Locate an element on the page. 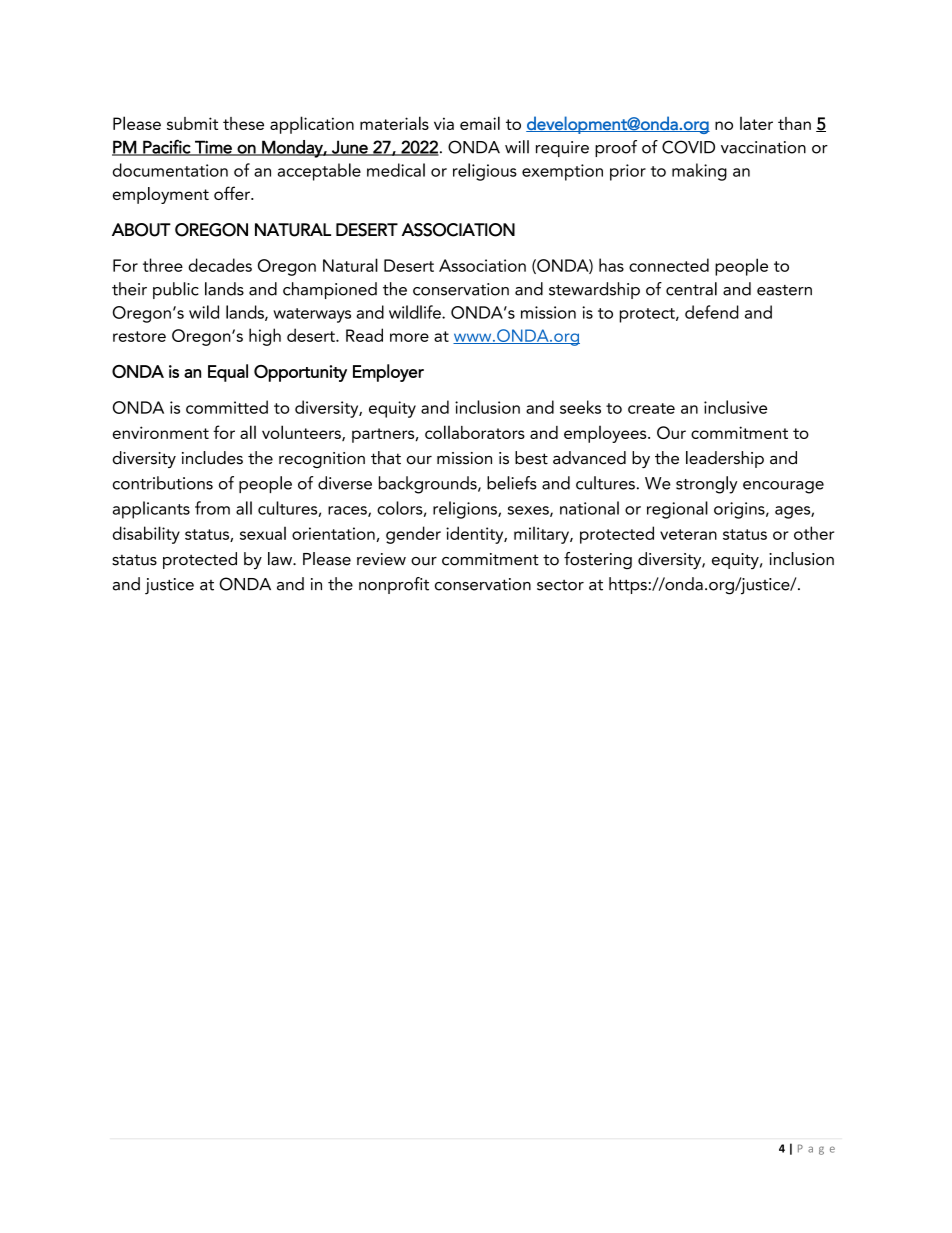 This image has height=1233, width=952. leadership is located at coordinates (725, 459).
